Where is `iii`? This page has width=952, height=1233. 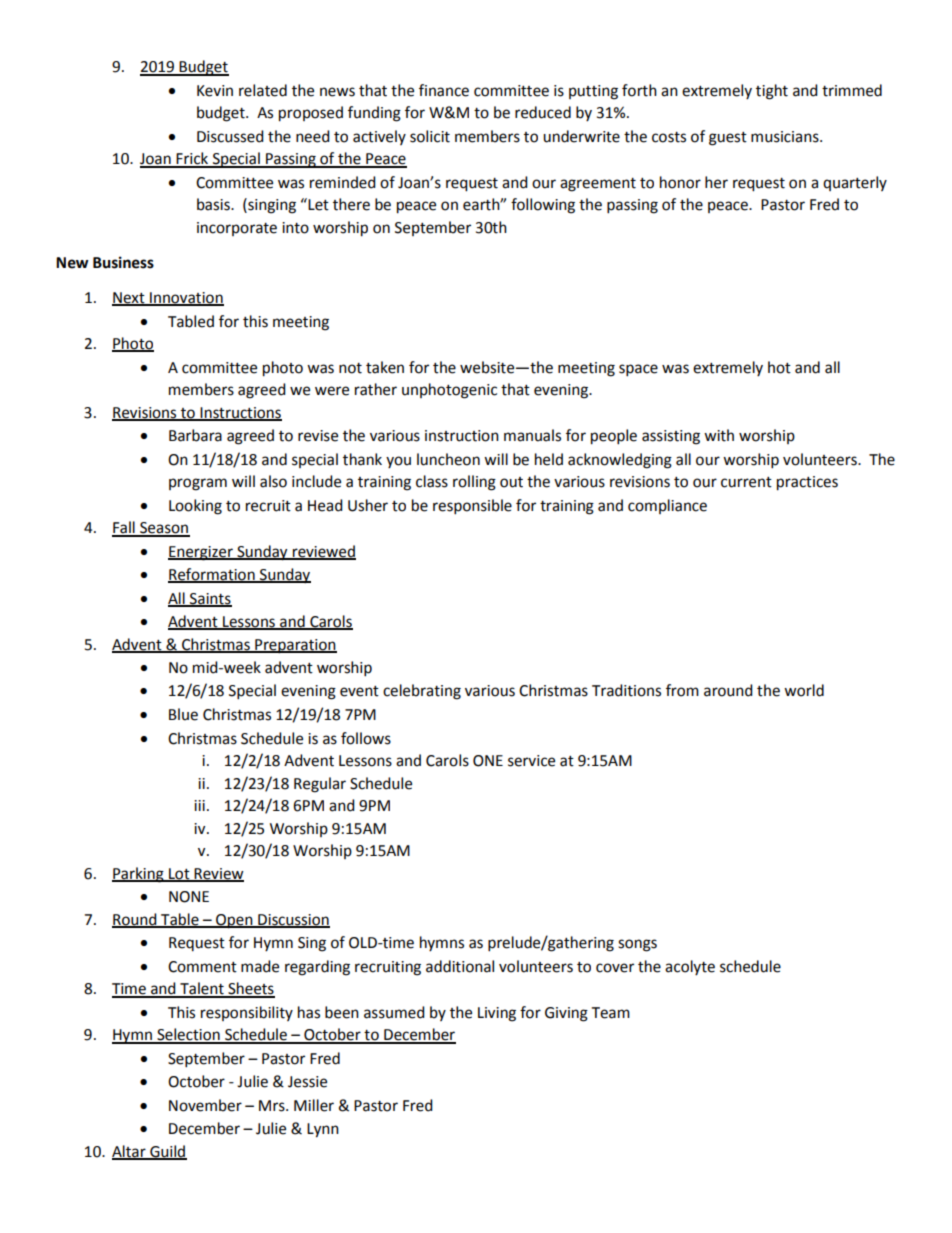 iii is located at coordinates (199, 805).
